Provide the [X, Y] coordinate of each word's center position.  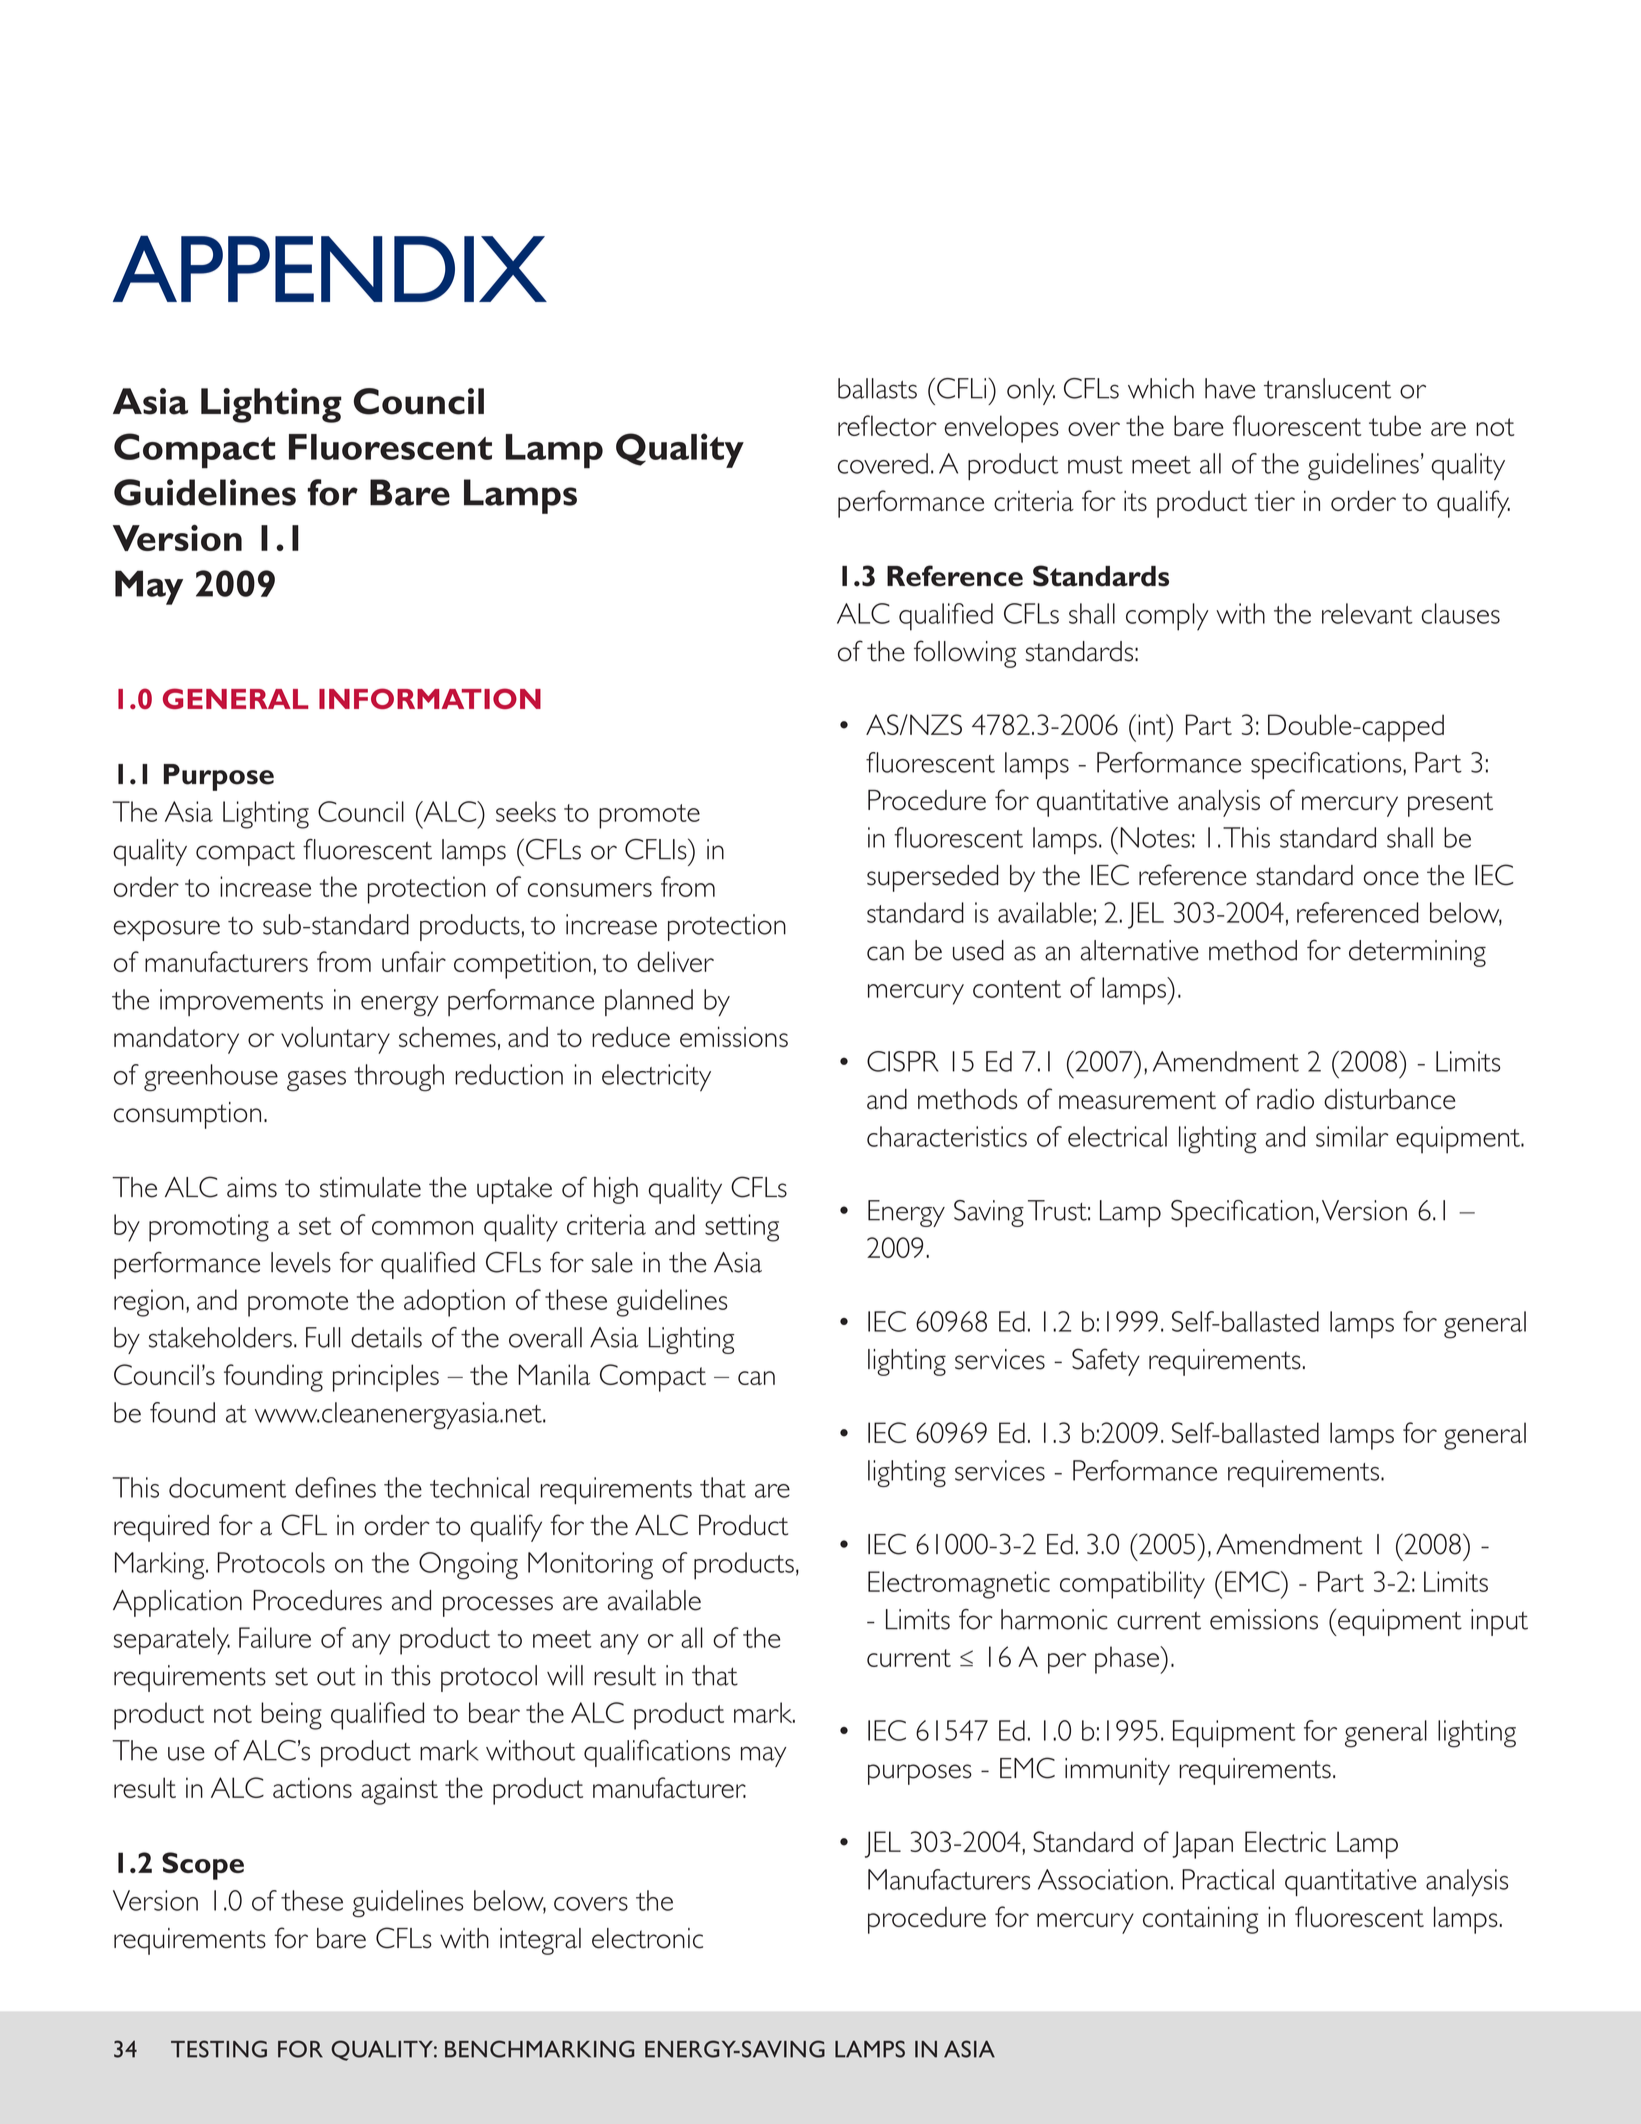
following [965, 654]
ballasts [877, 388]
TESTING [219, 2049]
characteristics [947, 1136]
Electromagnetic [959, 1585]
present [1450, 804]
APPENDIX [330, 268]
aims [252, 1187]
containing [1200, 1920]
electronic [647, 1938]
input [1499, 1622]
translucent [1327, 388]
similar [1352, 1136]
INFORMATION [430, 698]
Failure [275, 1637]
